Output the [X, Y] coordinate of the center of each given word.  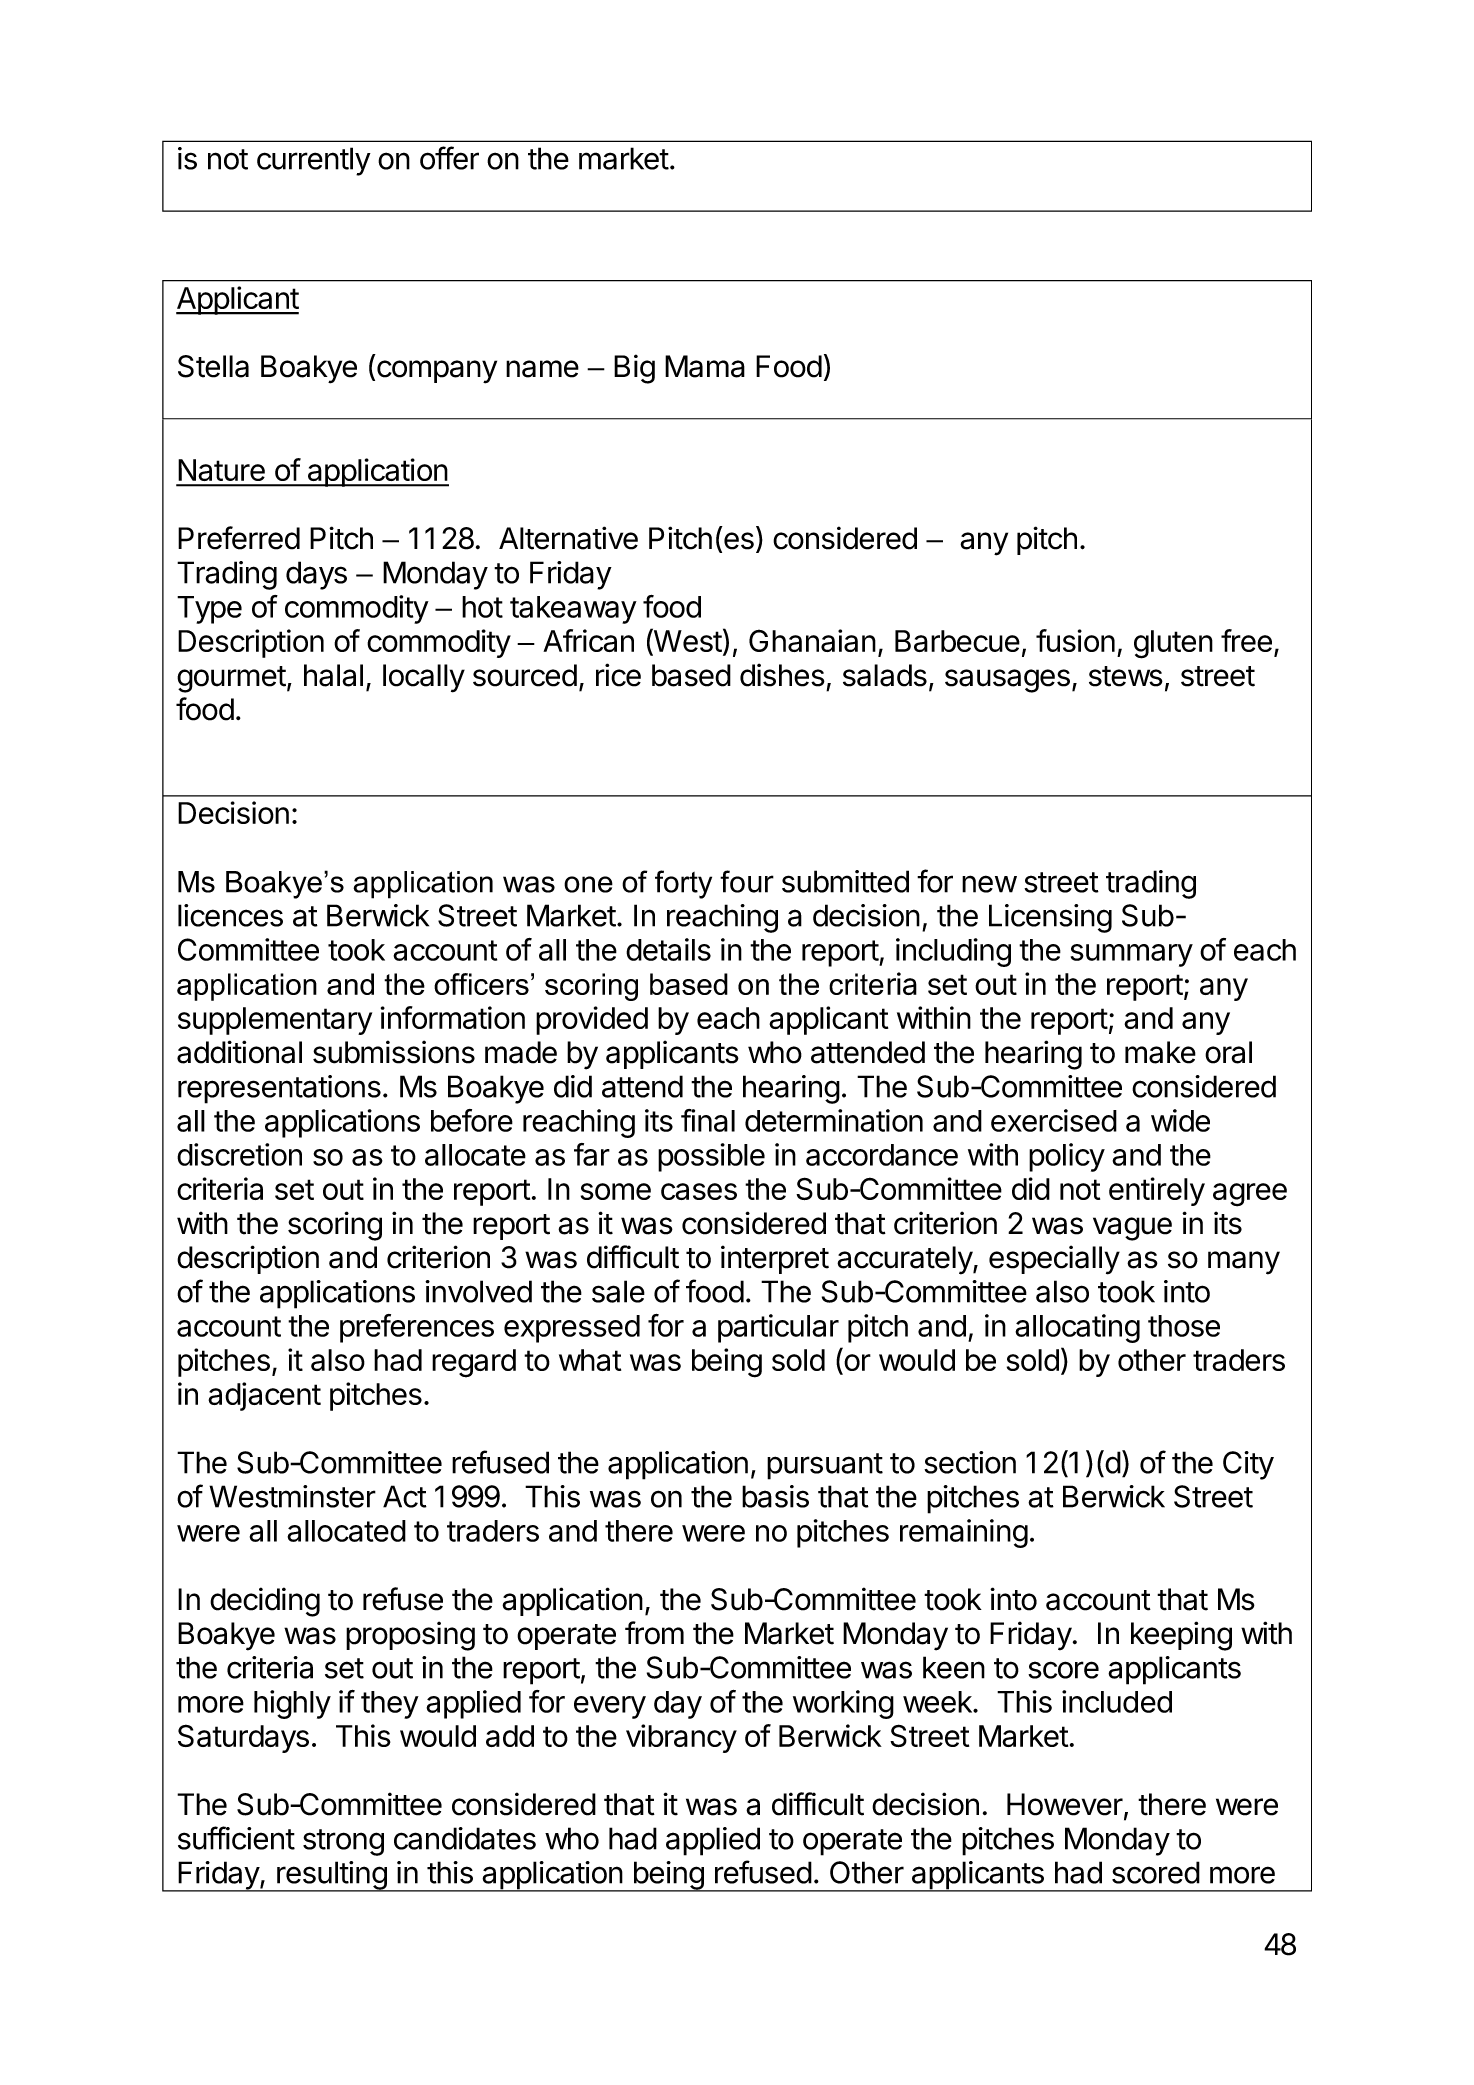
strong [343, 1842]
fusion [1075, 640]
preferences [417, 1328]
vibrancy [681, 1738]
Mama [705, 366]
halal [333, 675]
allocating [1077, 1328]
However [1065, 1804]
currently [314, 161]
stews [1126, 676]
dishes [782, 675]
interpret [775, 1259]
